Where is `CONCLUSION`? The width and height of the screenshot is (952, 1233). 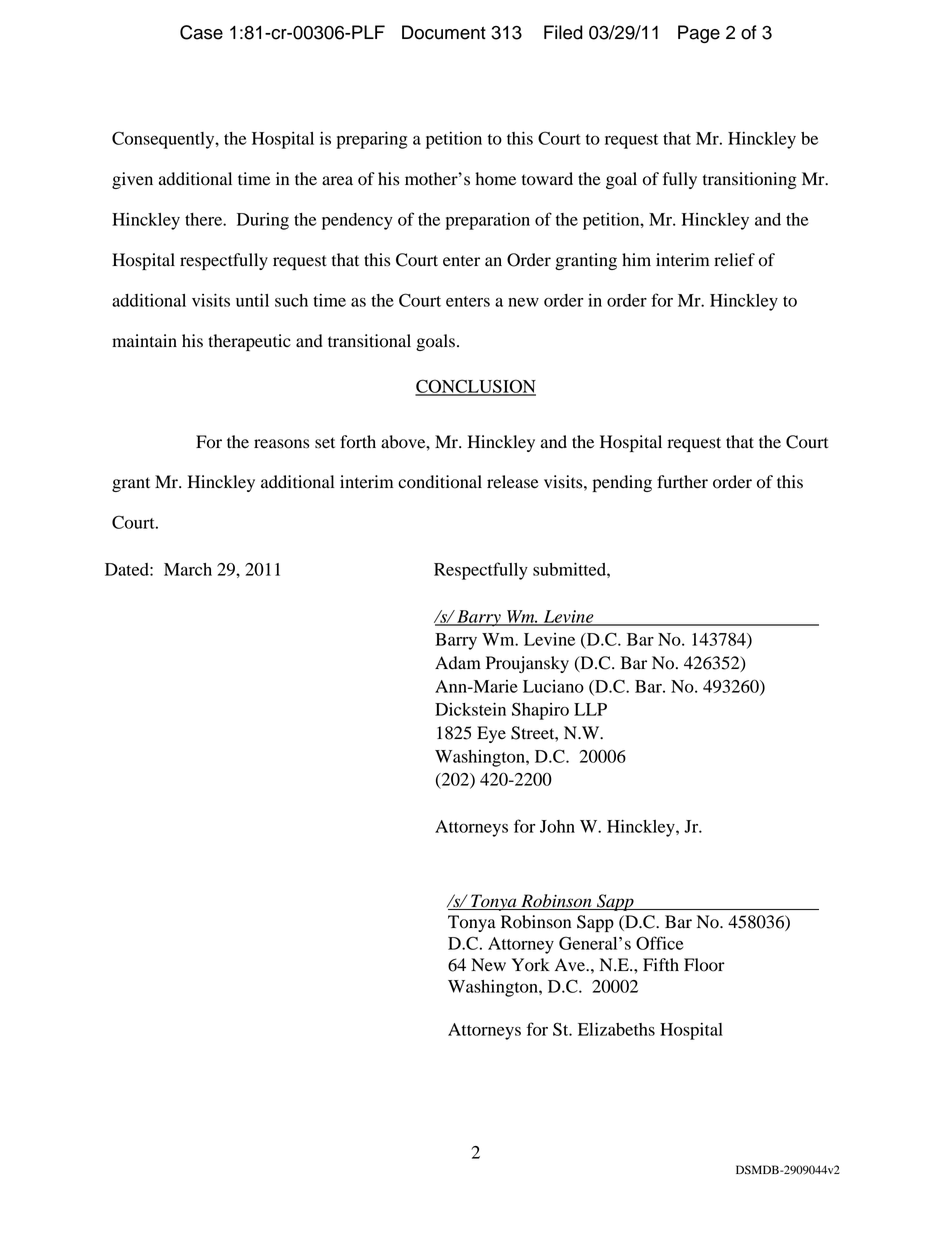
CONCLUSION is located at coordinates (475, 387).
